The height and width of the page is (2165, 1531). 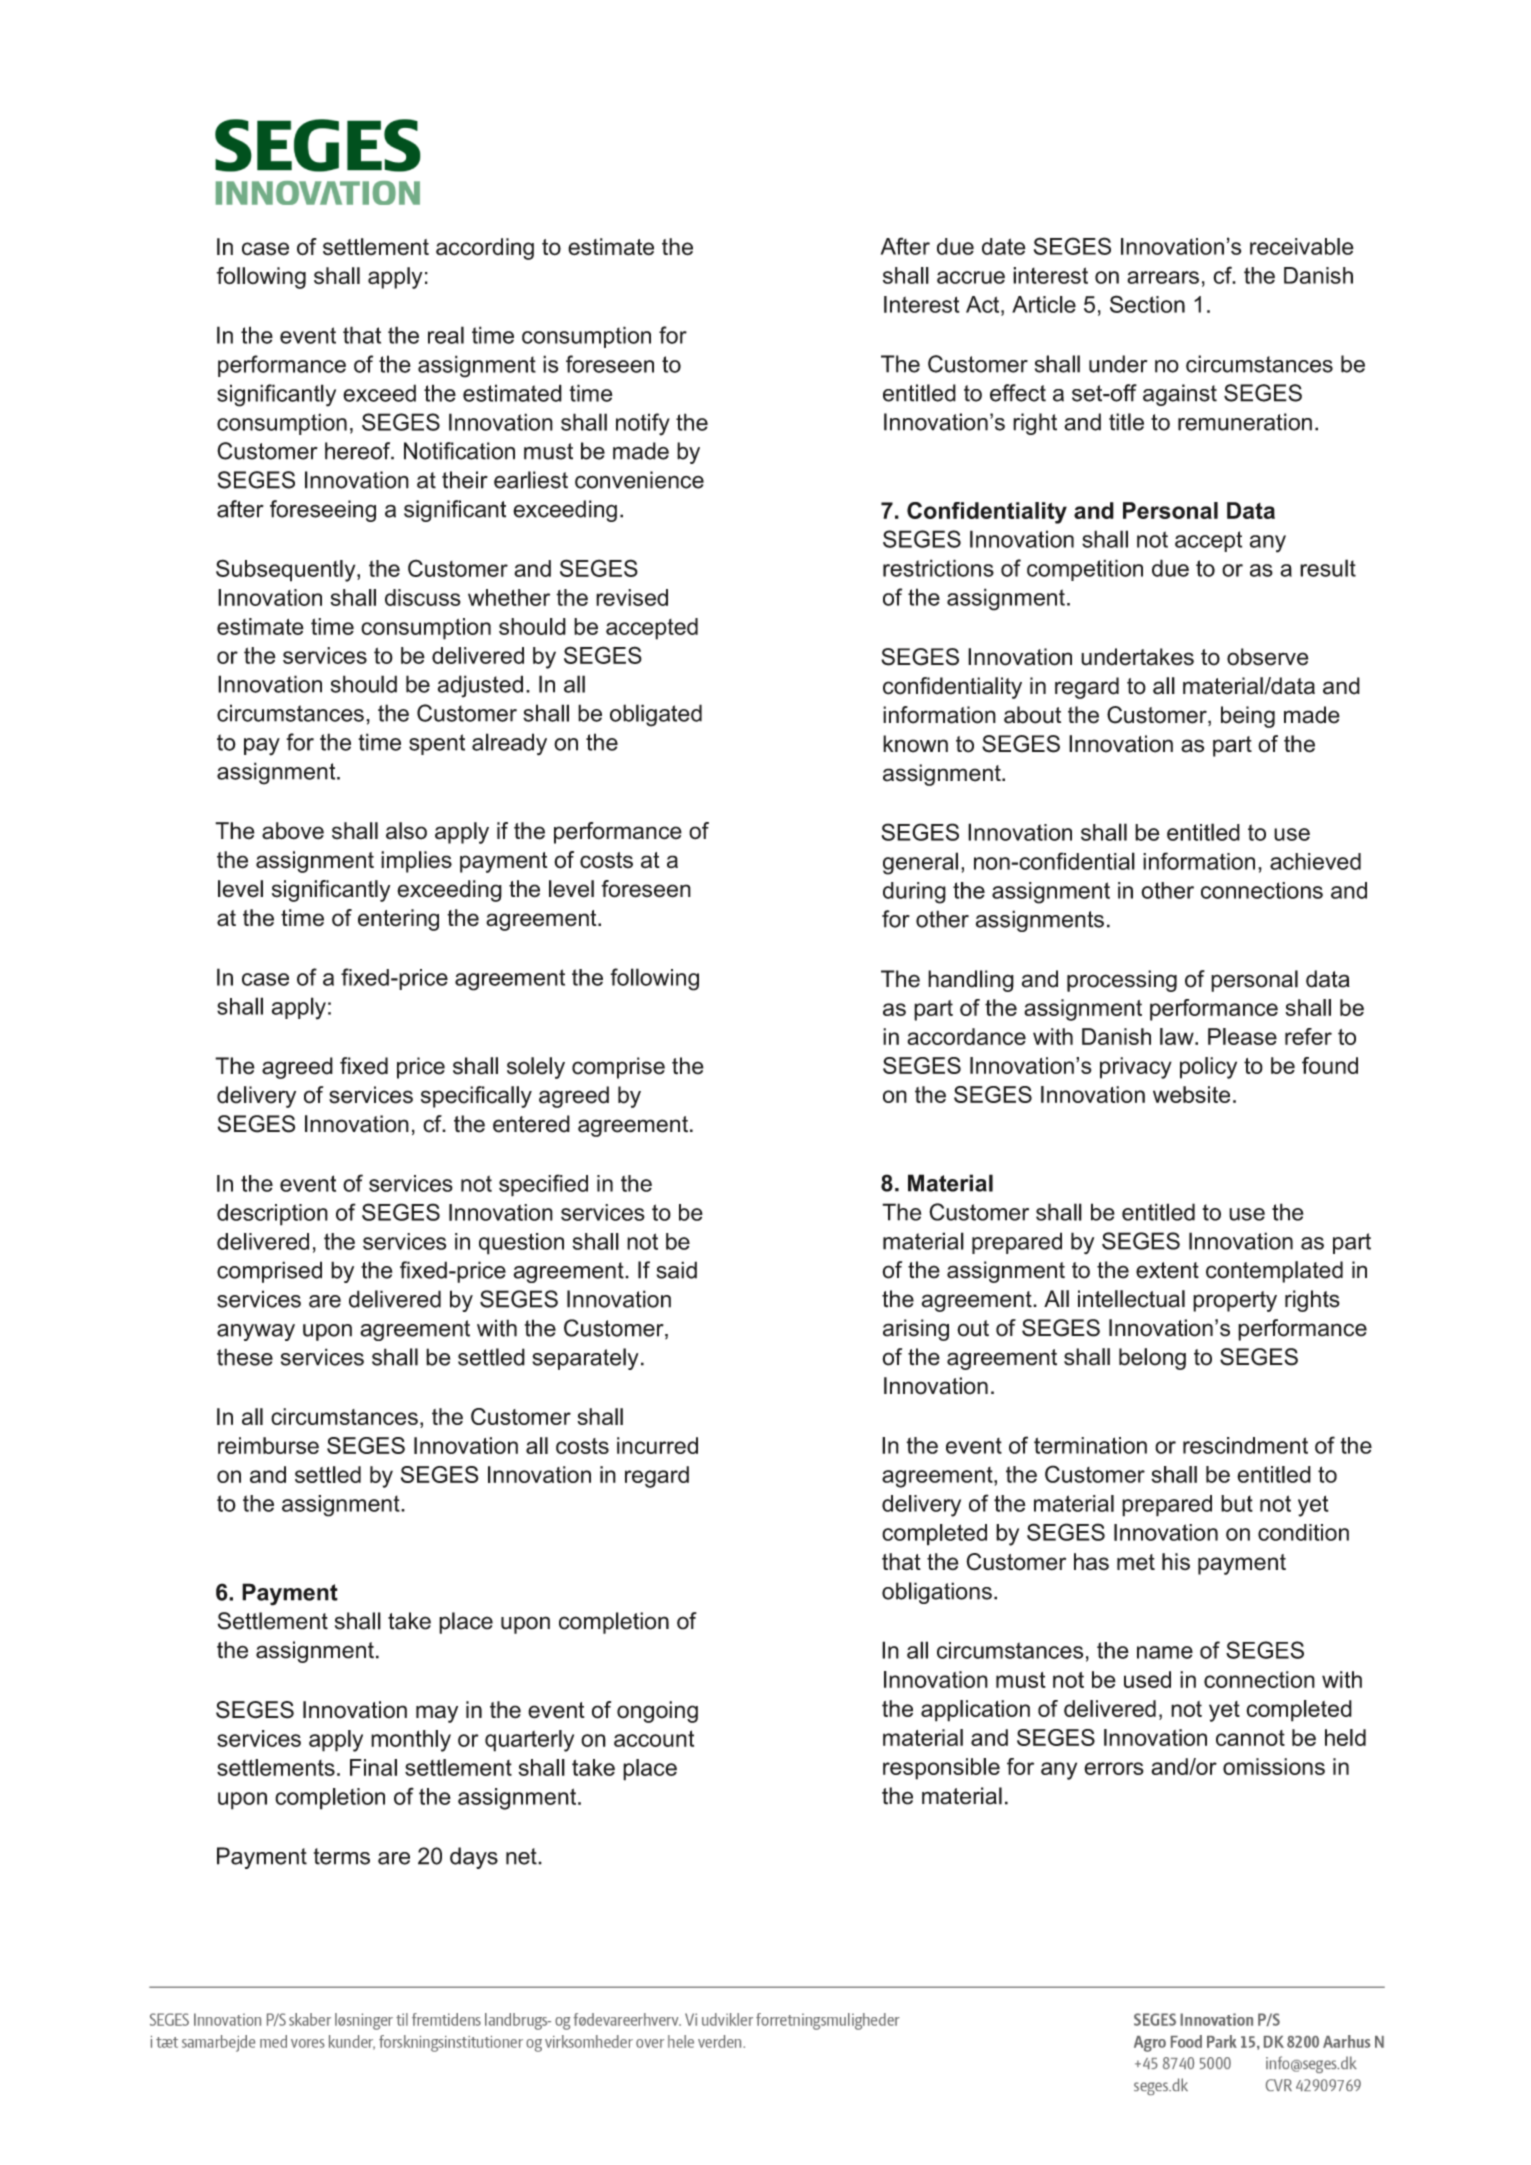 I want to click on accordance, so click(x=966, y=1036).
